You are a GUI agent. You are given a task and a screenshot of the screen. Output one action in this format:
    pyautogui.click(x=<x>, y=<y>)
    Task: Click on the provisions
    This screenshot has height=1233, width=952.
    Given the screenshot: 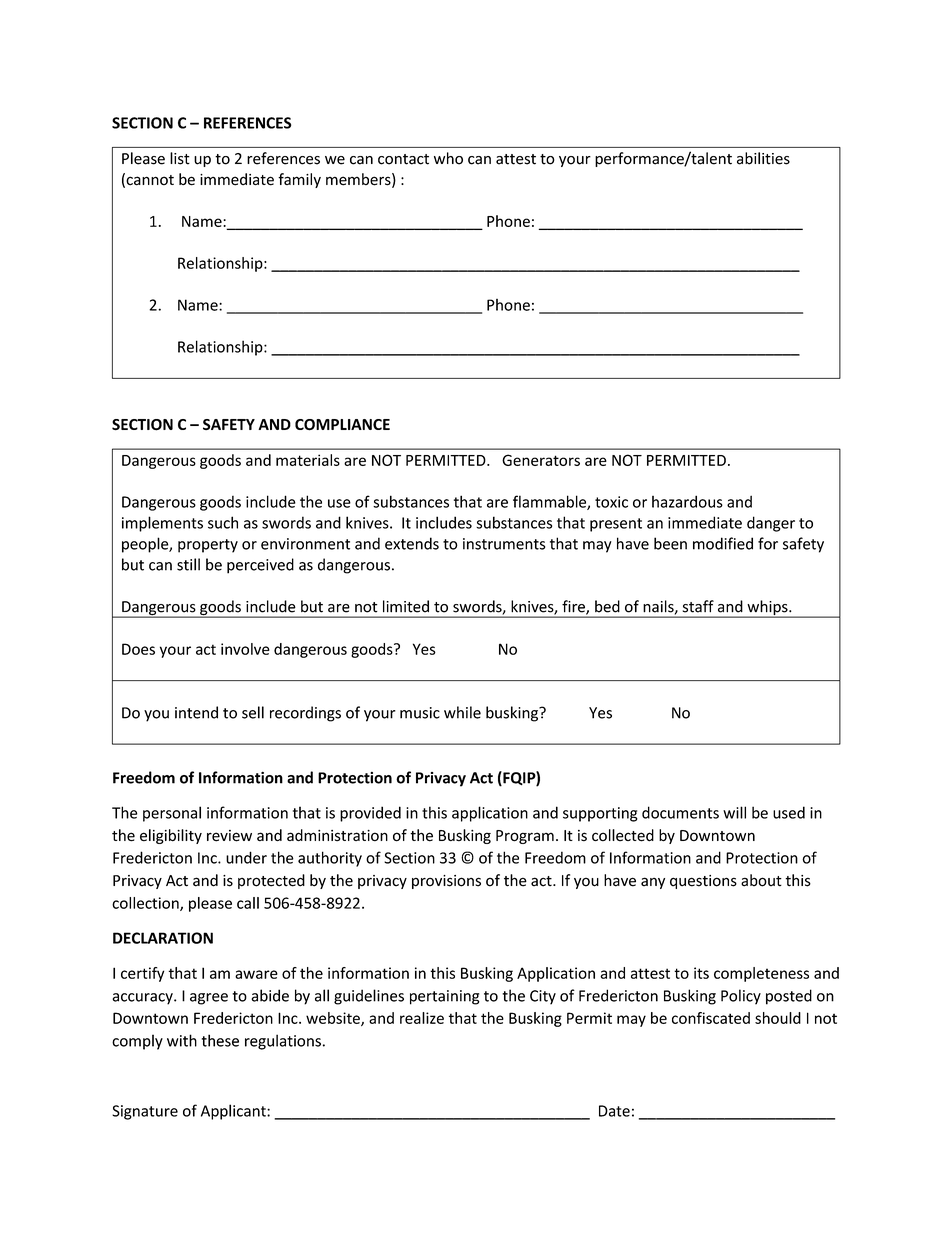 What is the action you would take?
    pyautogui.click(x=446, y=882)
